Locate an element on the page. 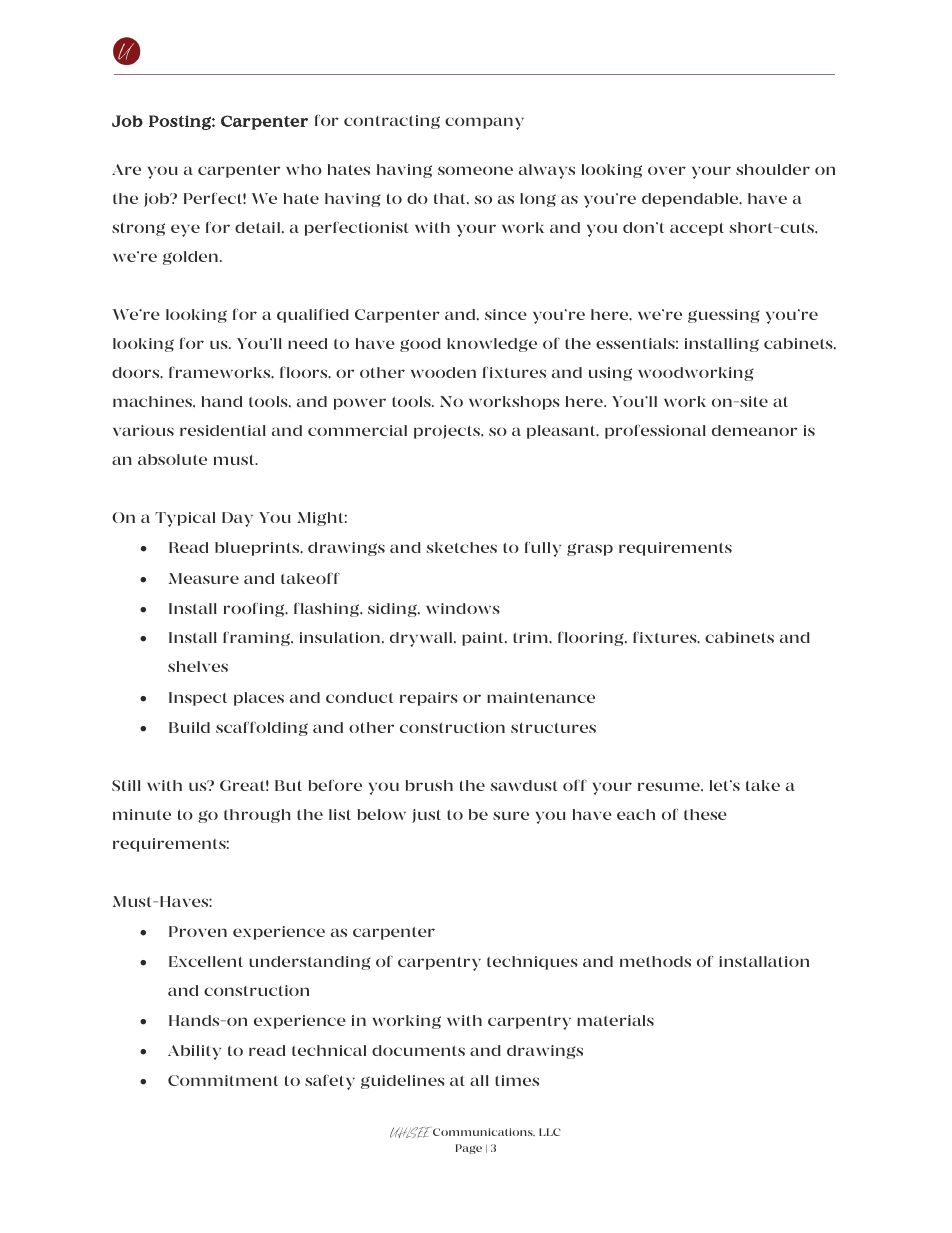 The height and width of the page is (1233, 952). over is located at coordinates (667, 170).
